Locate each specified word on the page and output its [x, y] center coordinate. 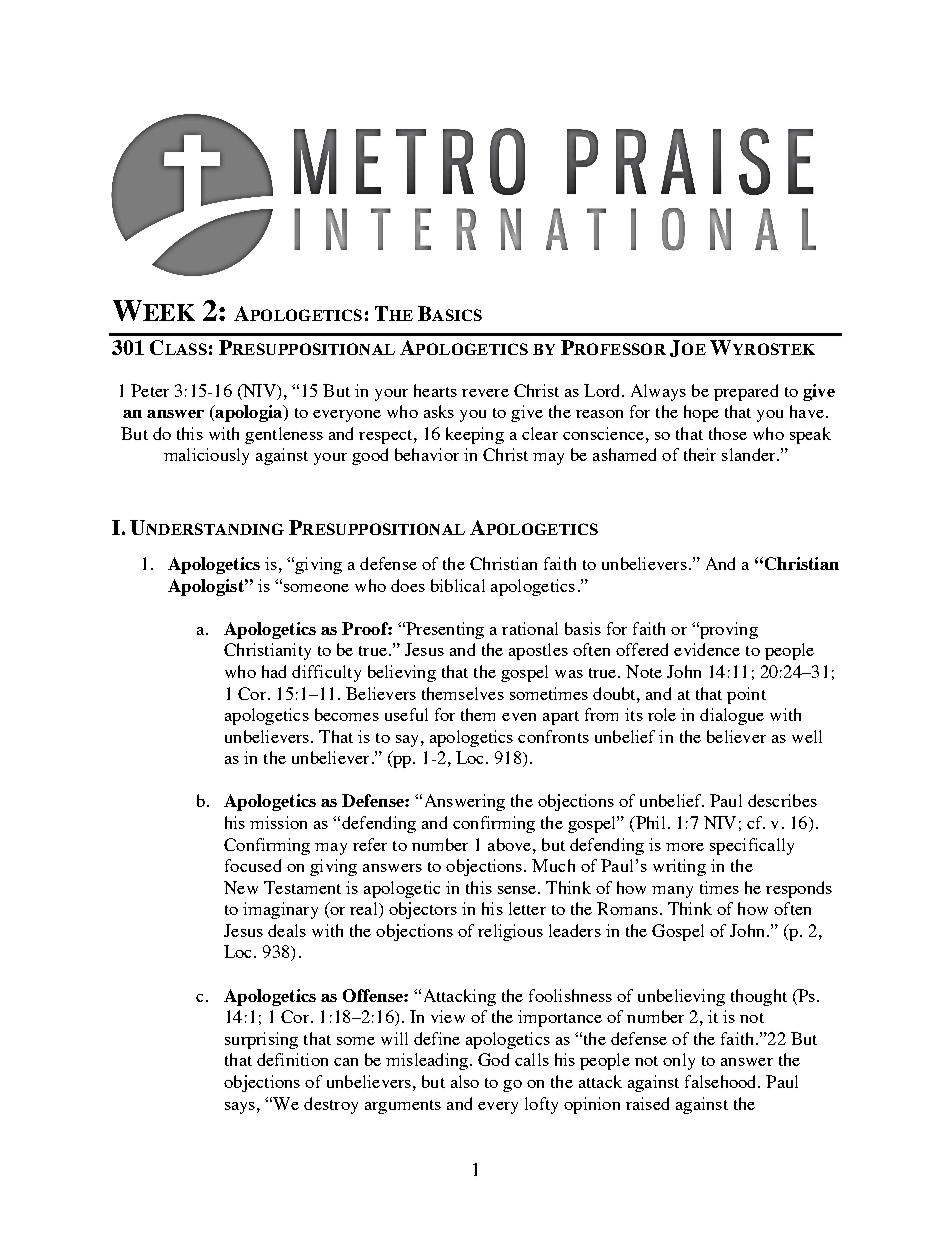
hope [701, 413]
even [519, 717]
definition [292, 1059]
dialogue [732, 716]
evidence [707, 649]
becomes [347, 714]
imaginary [280, 910]
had [274, 671]
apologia [249, 413]
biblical [458, 585]
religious [510, 932]
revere [485, 393]
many [672, 892]
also [465, 1081]
